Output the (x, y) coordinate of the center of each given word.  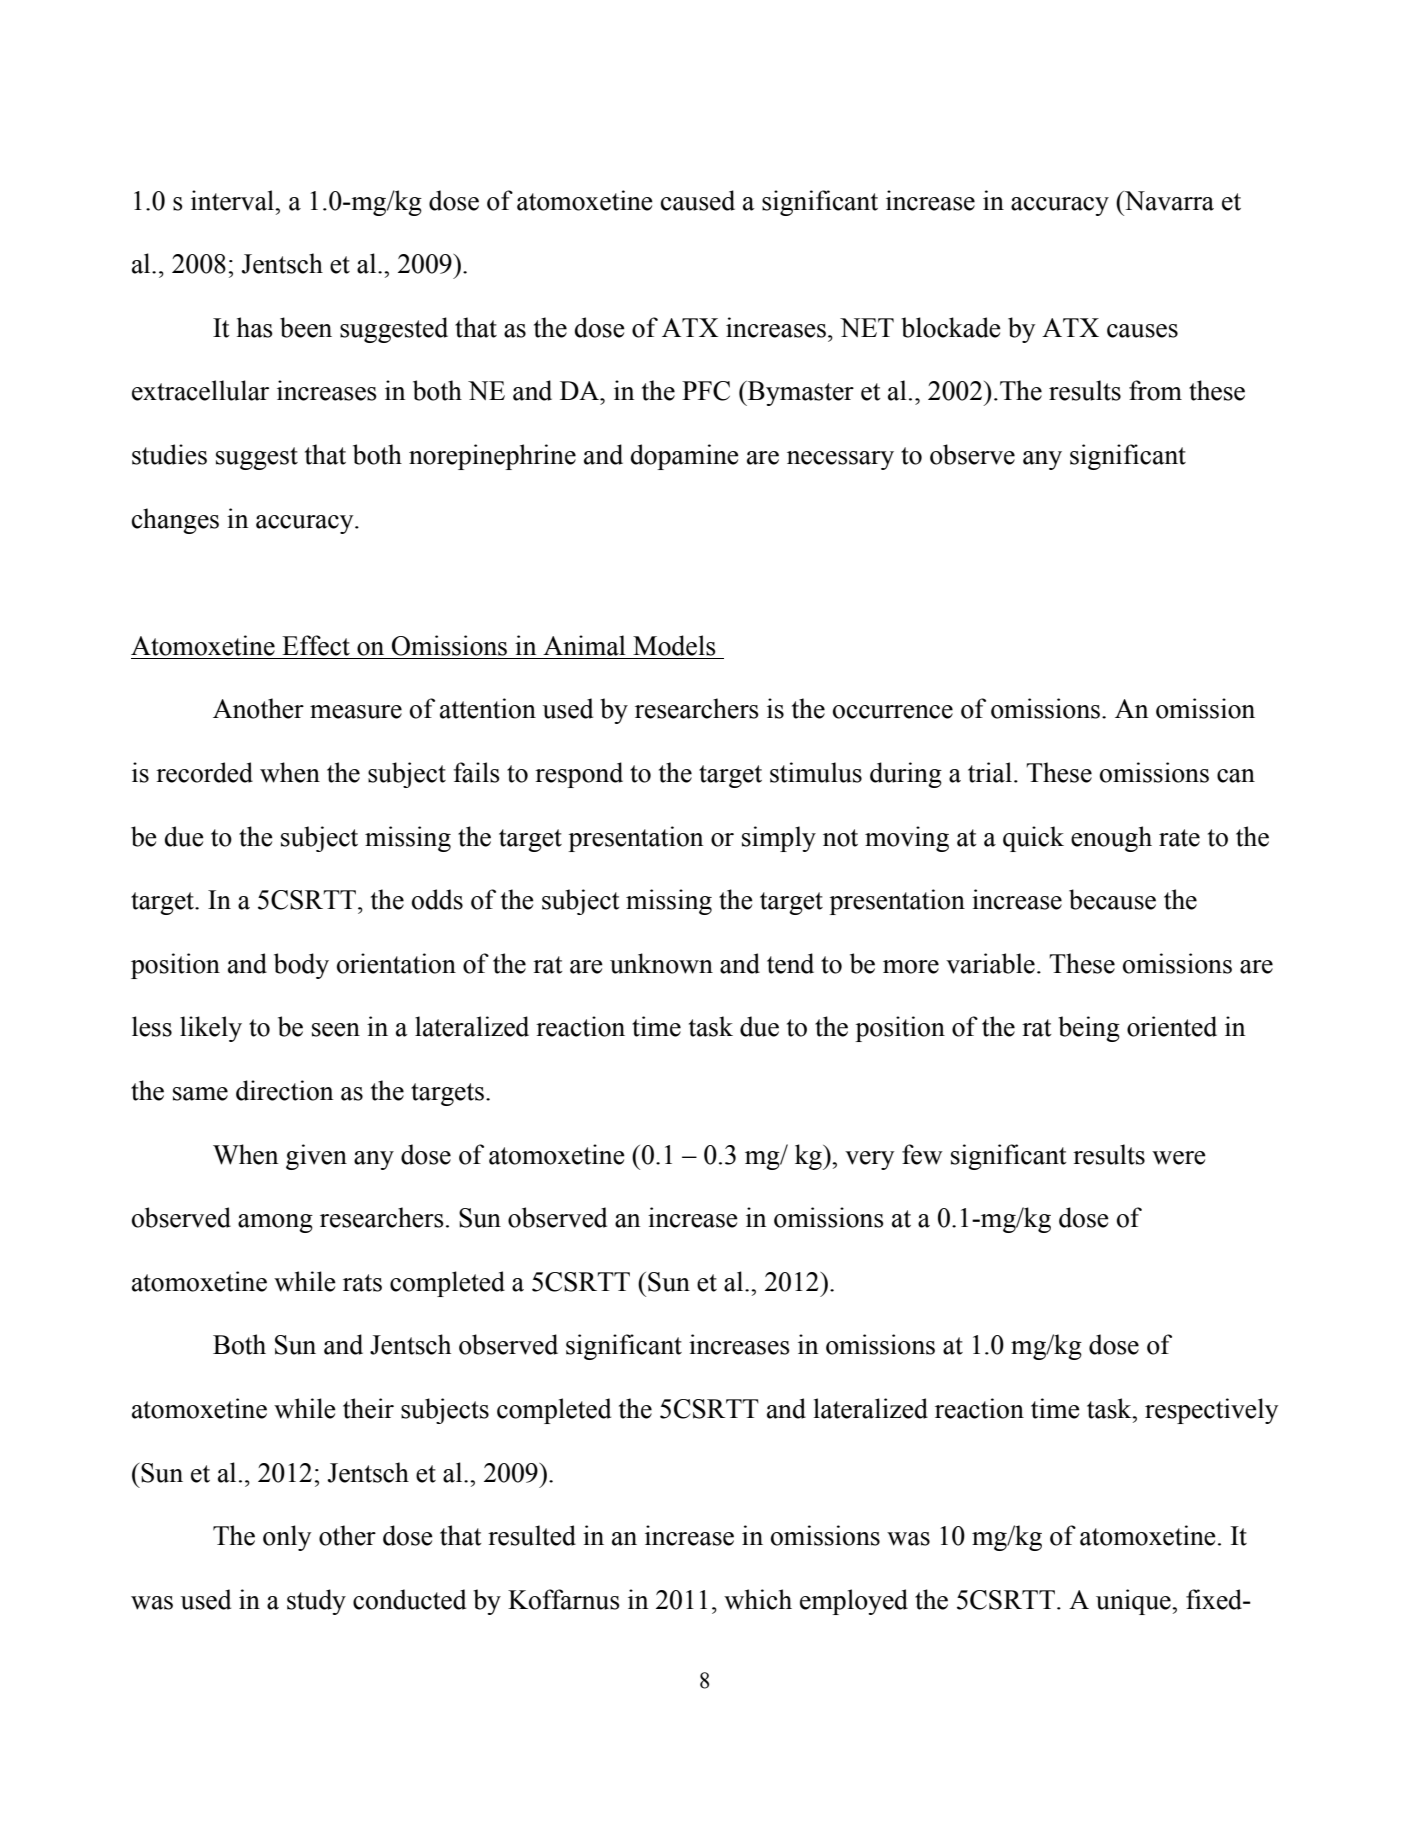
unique (1134, 1602)
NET (867, 327)
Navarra (1168, 201)
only (287, 1538)
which (758, 1599)
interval (234, 200)
